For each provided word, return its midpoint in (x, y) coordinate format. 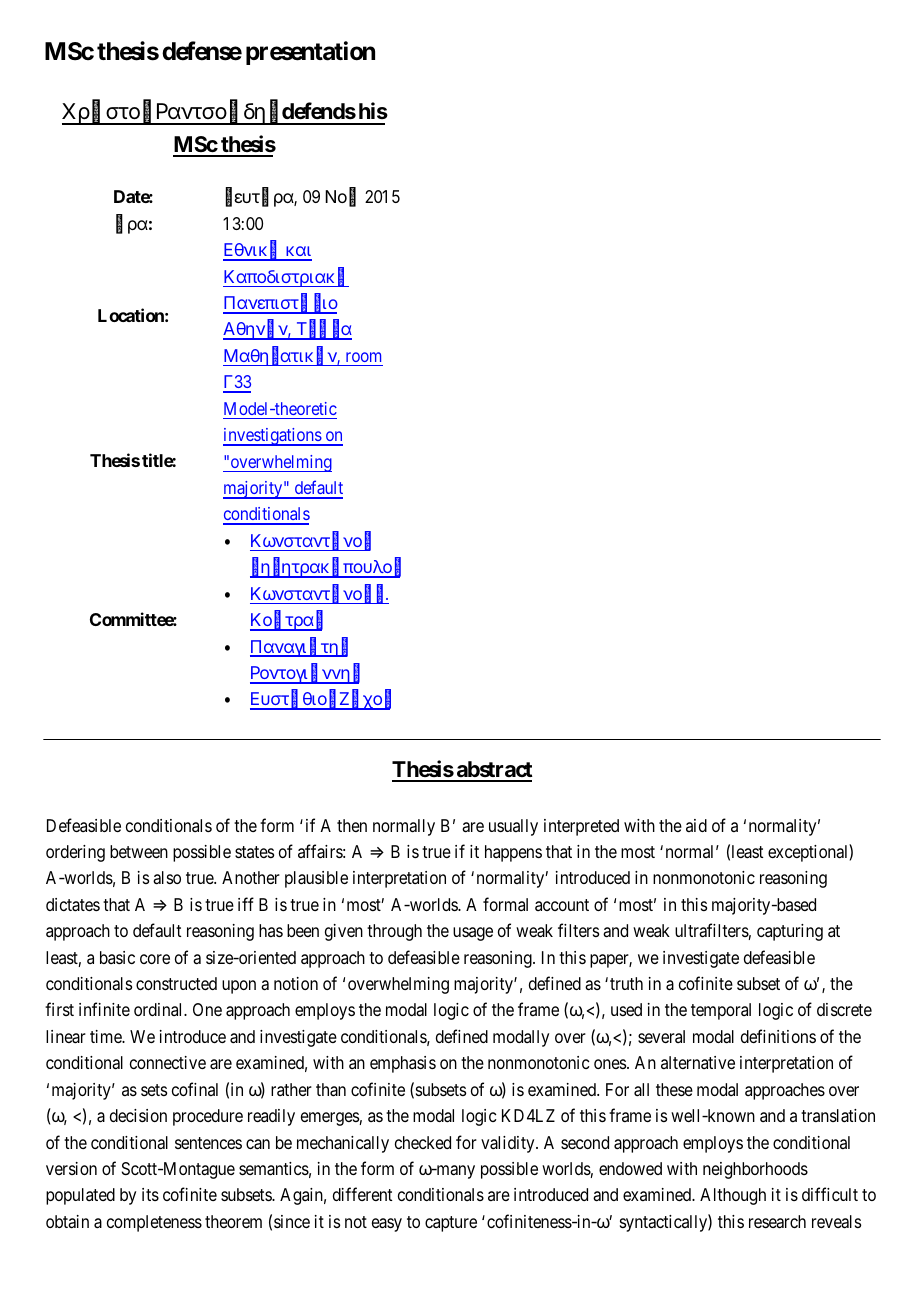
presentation (310, 53)
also (167, 878)
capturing (790, 932)
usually (513, 827)
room (363, 357)
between (139, 851)
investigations (273, 437)
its (150, 1194)
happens (513, 853)
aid (696, 825)
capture (451, 1224)
